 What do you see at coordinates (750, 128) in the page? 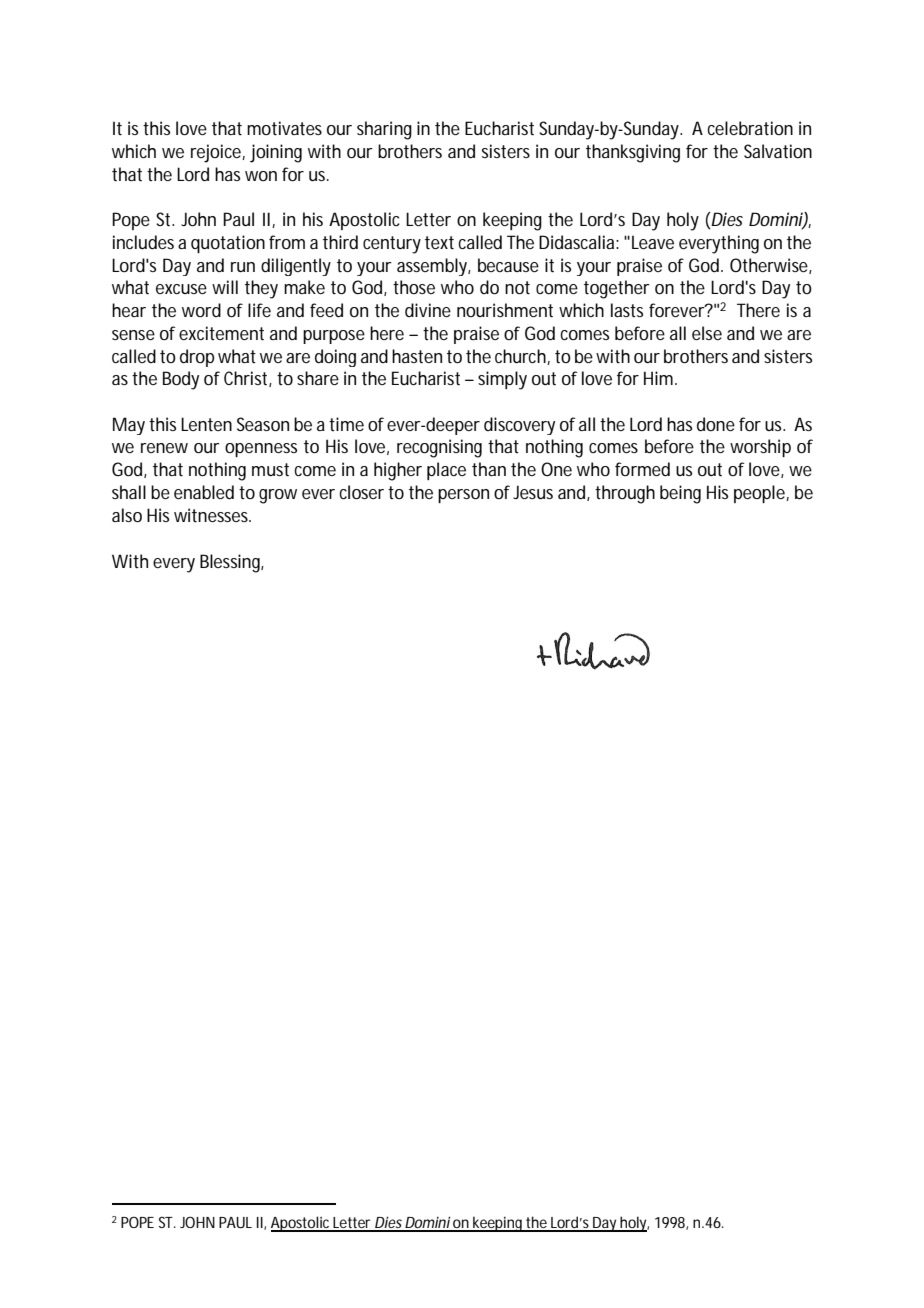
I see `celebration` at bounding box center [750, 128].
